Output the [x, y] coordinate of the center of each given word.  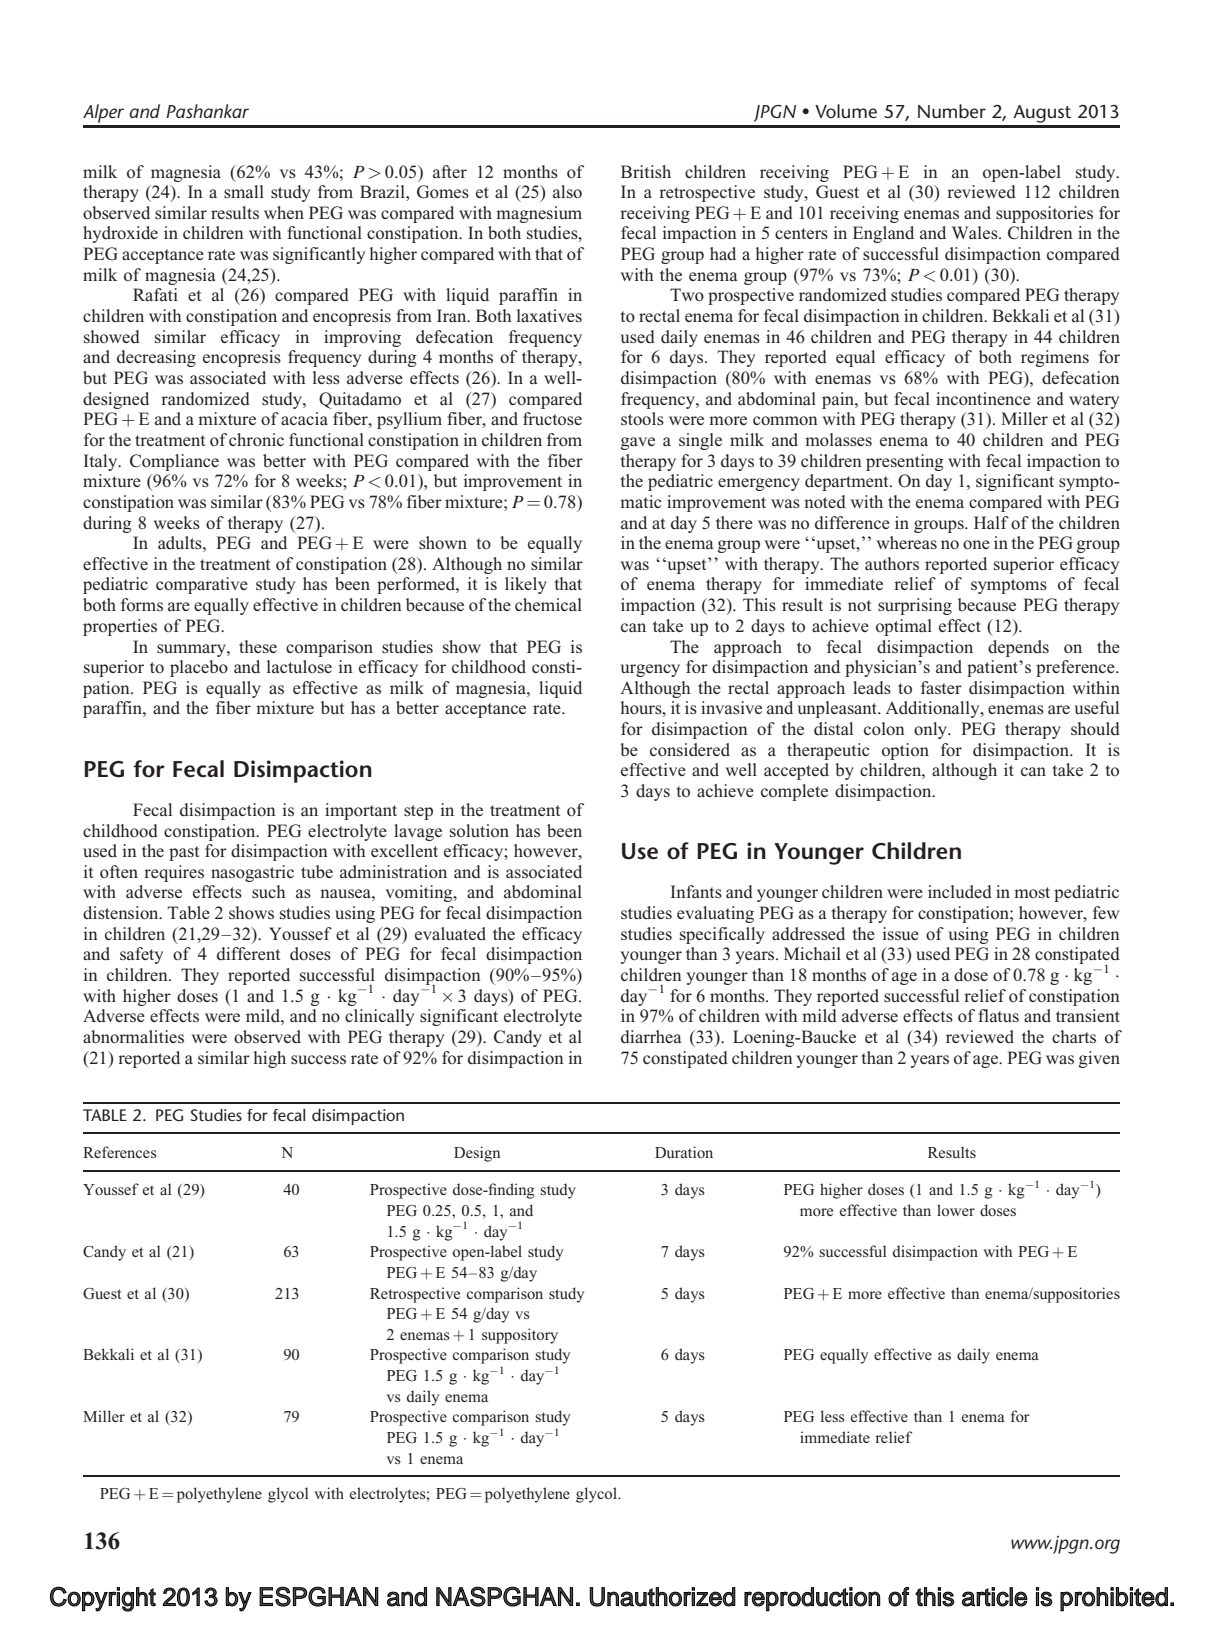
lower [956, 1210]
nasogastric [252, 873]
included [960, 892]
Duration [684, 1152]
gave [638, 443]
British [646, 171]
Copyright [103, 1599]
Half [991, 522]
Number [952, 111]
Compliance [174, 462]
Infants [696, 891]
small [244, 191]
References [120, 1152]
